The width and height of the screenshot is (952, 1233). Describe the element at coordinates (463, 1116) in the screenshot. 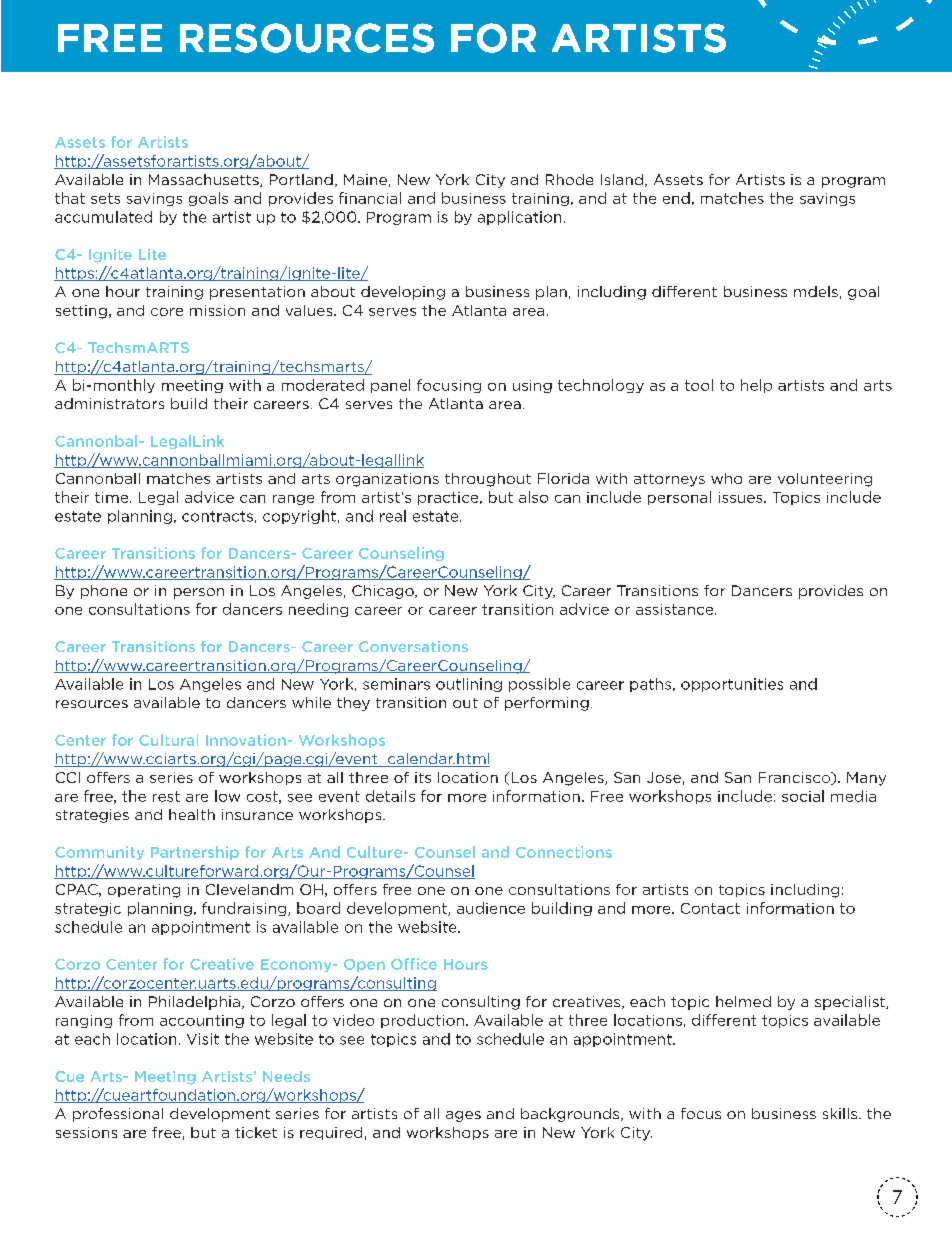

I see `ages` at that location.
